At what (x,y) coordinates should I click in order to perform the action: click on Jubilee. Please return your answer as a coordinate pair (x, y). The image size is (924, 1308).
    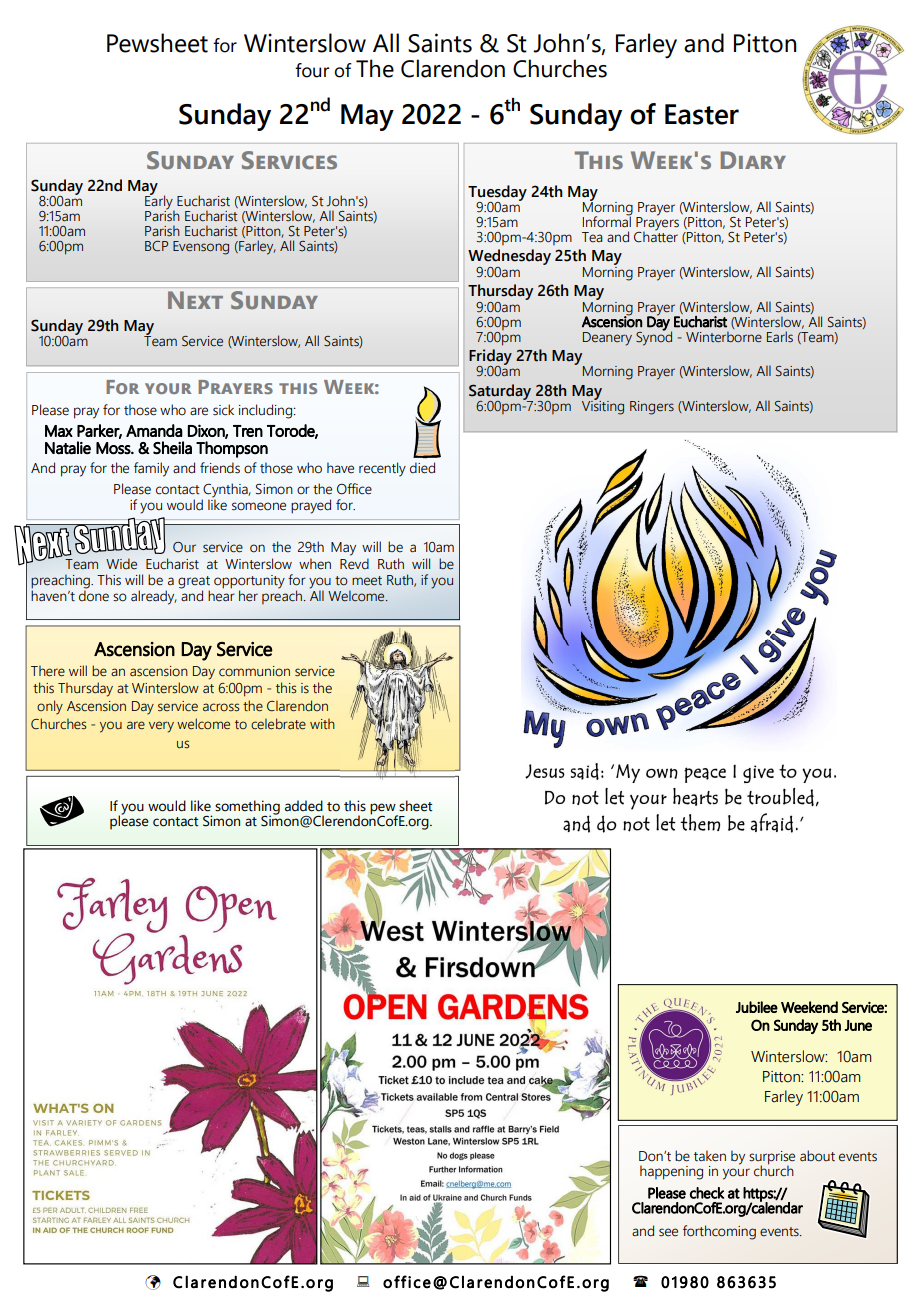
    Looking at the image, I should click on (757, 1007).
